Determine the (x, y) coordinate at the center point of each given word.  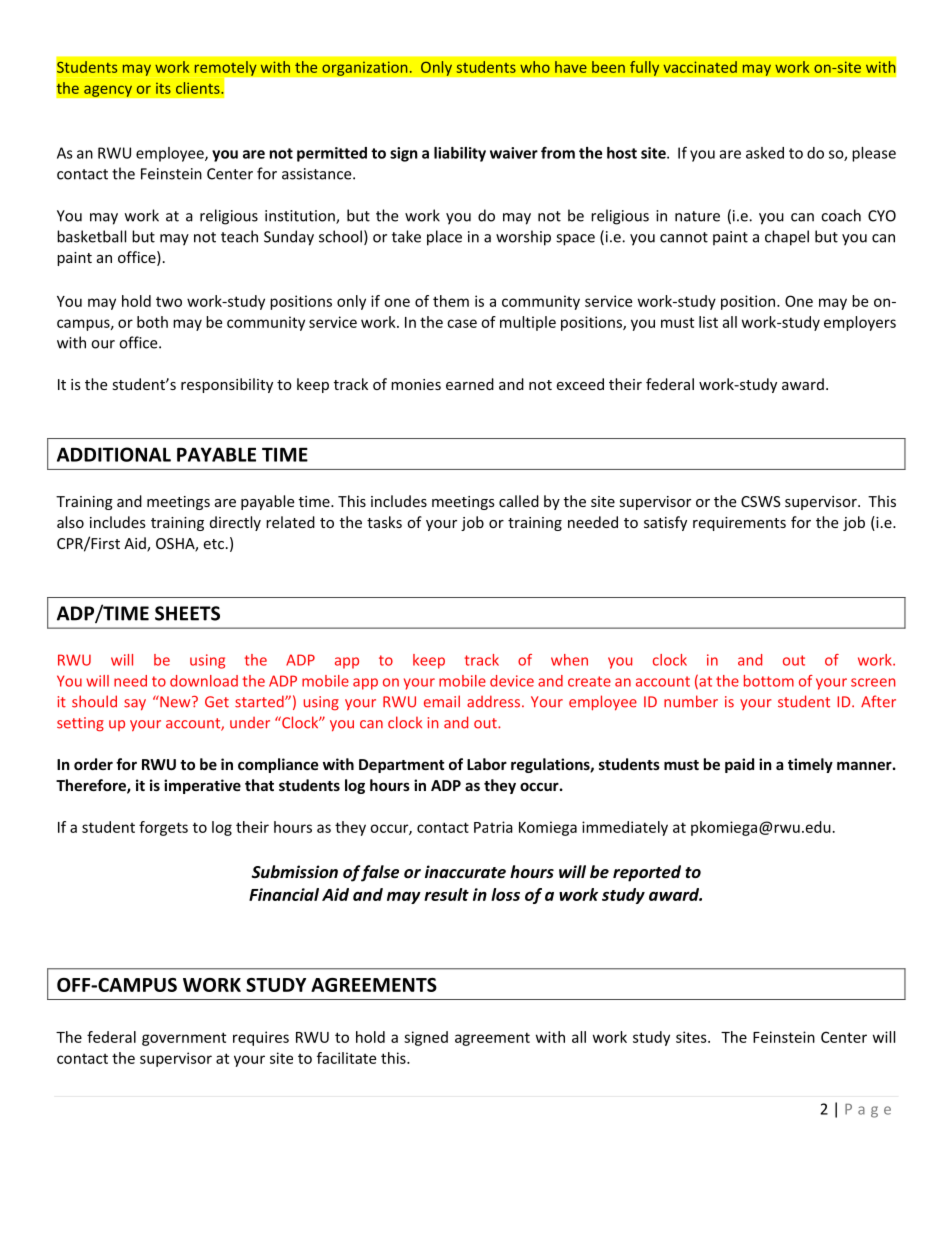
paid (739, 765)
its (163, 88)
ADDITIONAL (114, 454)
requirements (739, 524)
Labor (487, 764)
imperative (202, 786)
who (535, 67)
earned (470, 384)
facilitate (346, 1058)
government (184, 1039)
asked (765, 153)
